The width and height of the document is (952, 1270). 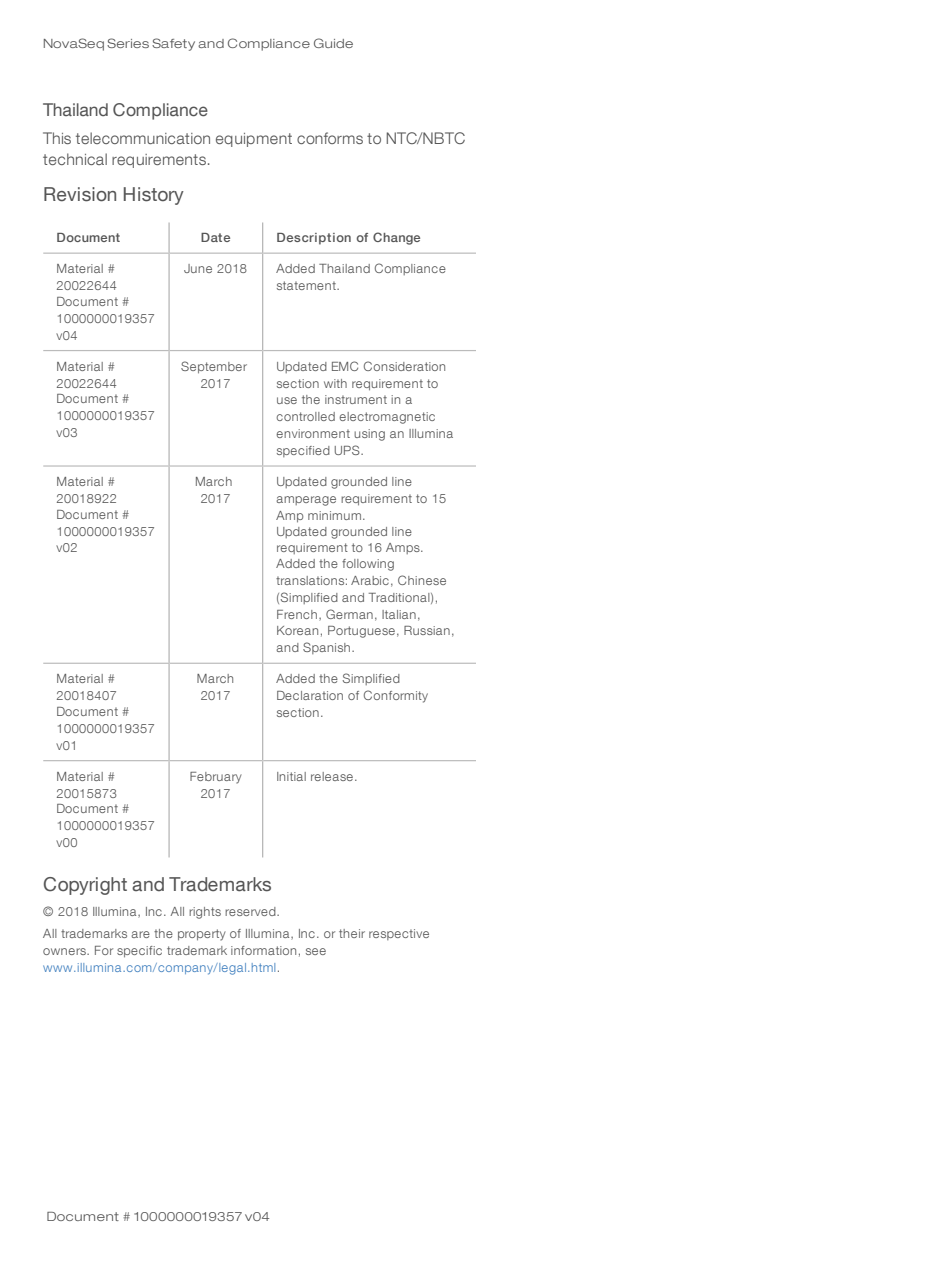 What do you see at coordinates (333, 43) in the document?
I see `Guide` at bounding box center [333, 43].
